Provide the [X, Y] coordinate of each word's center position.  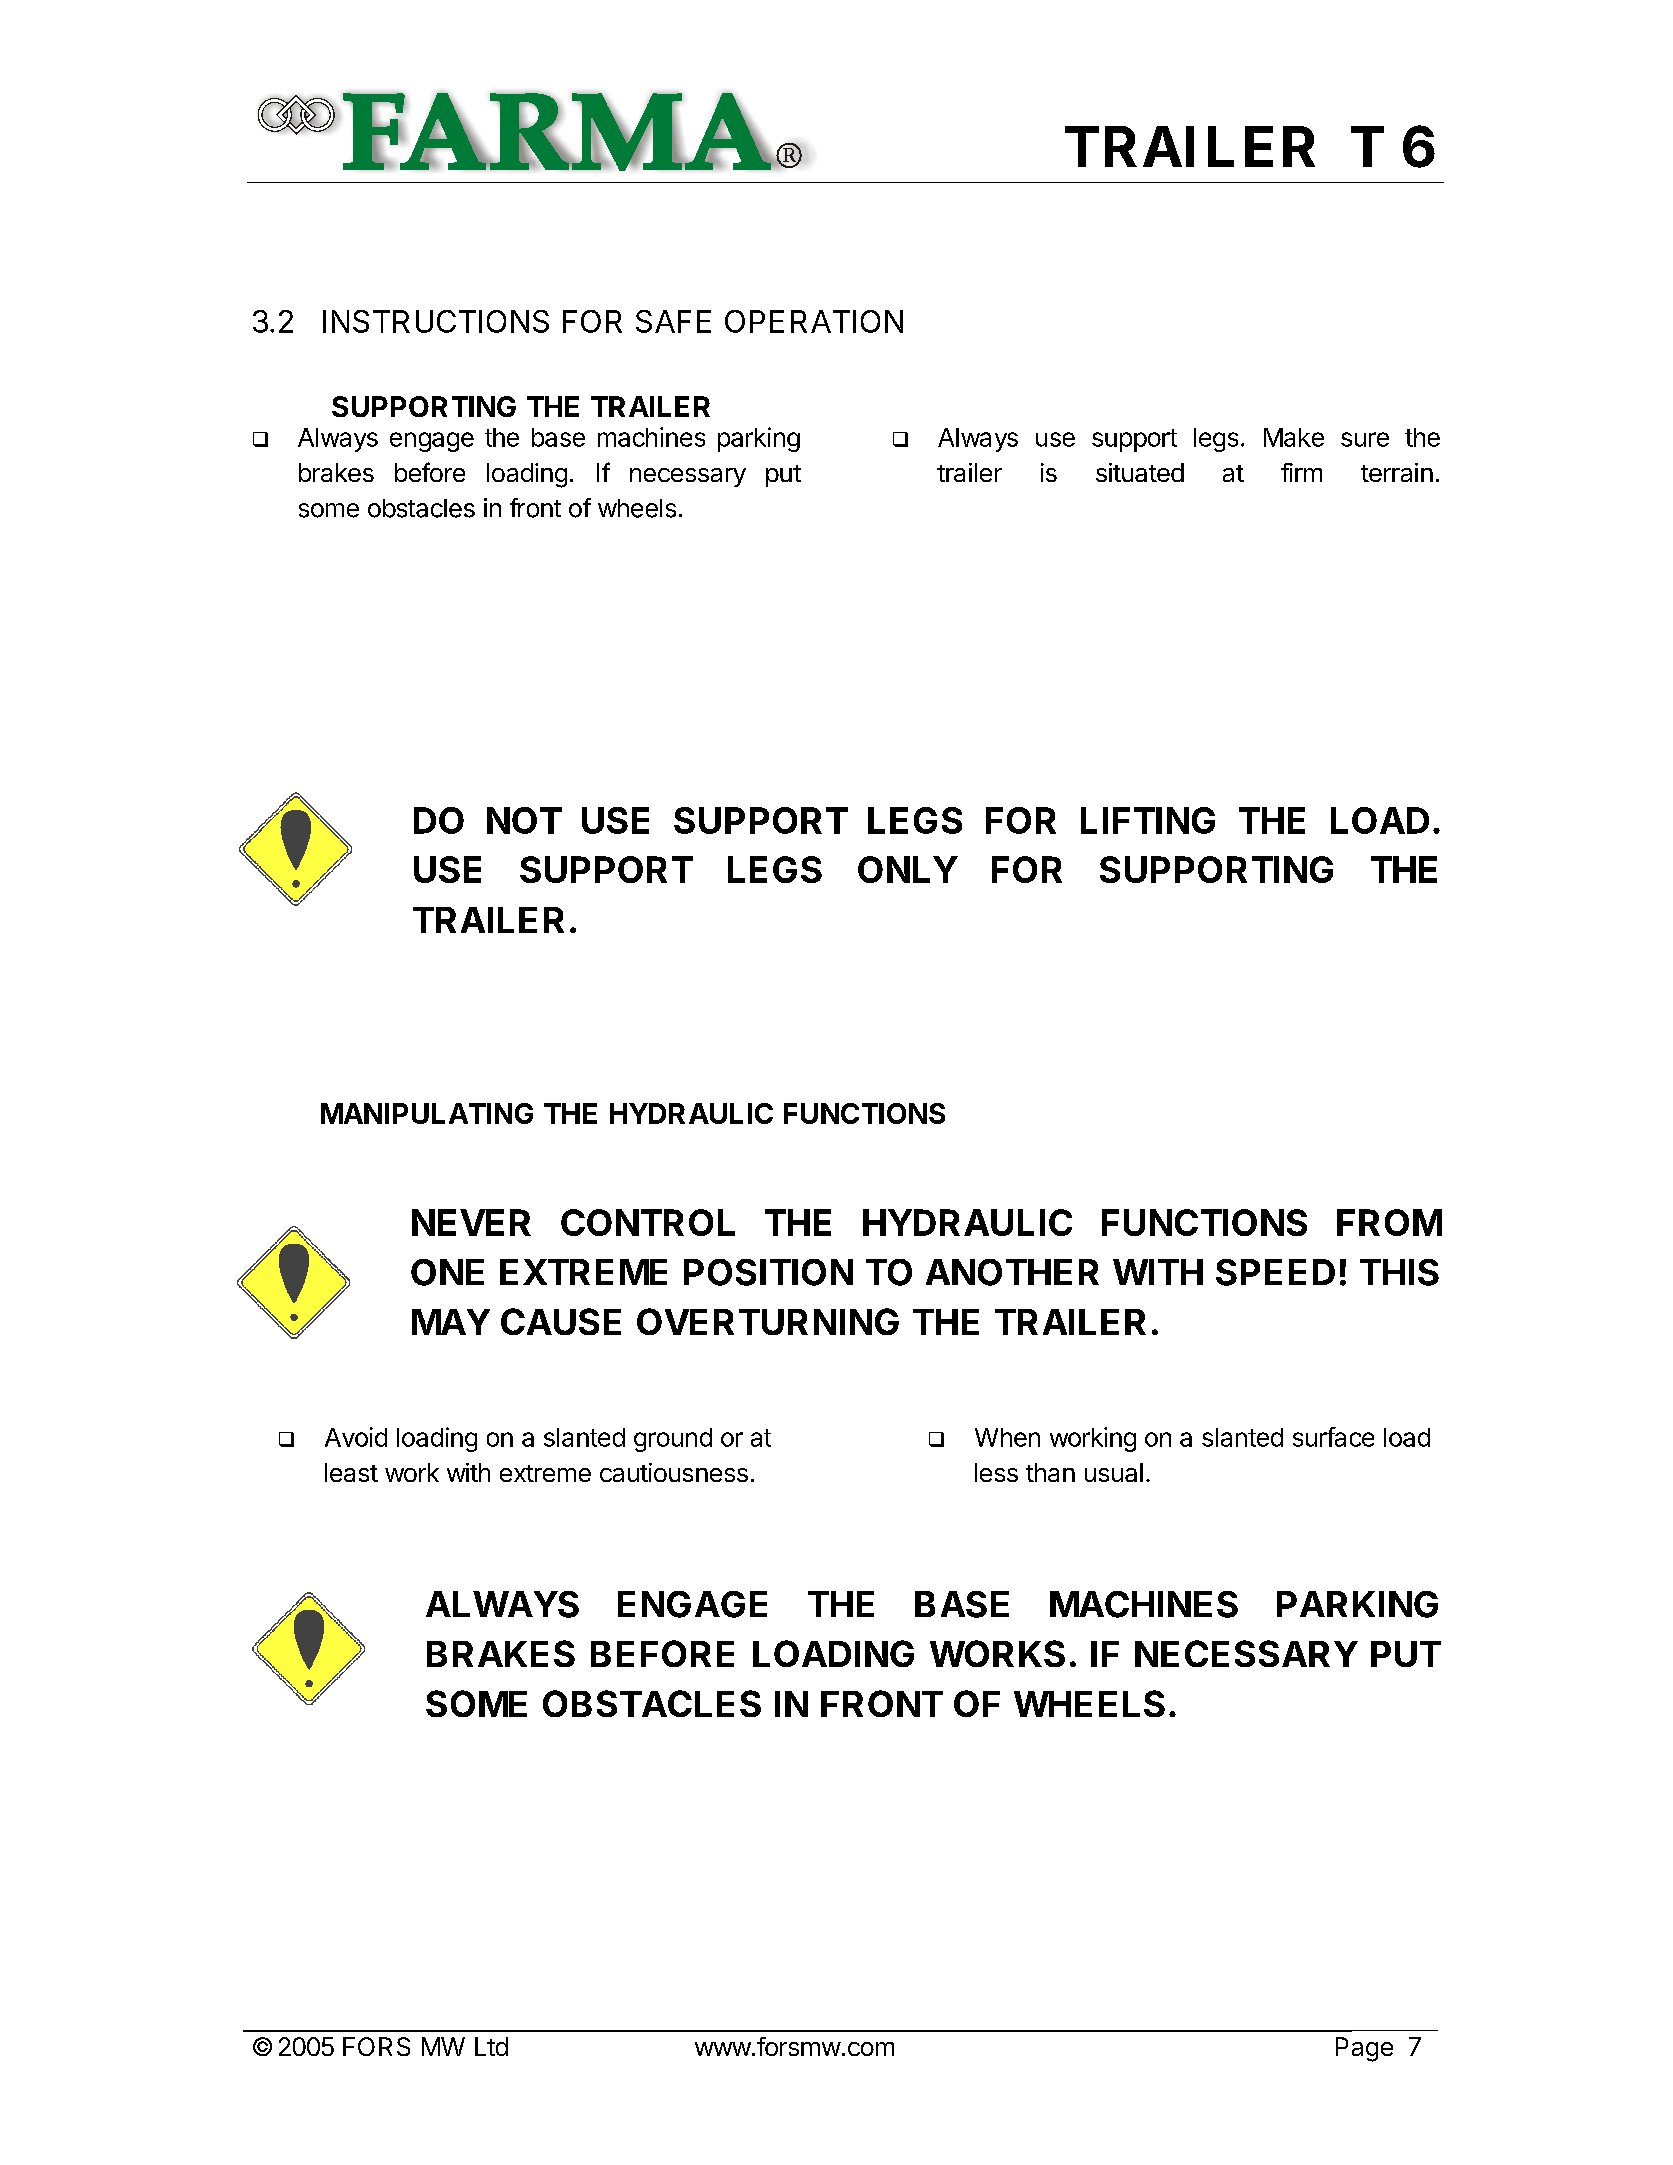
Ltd [491, 2046]
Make [1294, 437]
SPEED [1275, 1272]
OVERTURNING [768, 1321]
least [351, 1472]
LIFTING [1148, 820]
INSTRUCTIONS [436, 321]
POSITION [768, 1272]
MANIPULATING [427, 1113]
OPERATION [814, 321]
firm [1301, 472]
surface [1333, 1437]
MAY [451, 1322]
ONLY [908, 869]
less [996, 1472]
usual [1114, 1472]
